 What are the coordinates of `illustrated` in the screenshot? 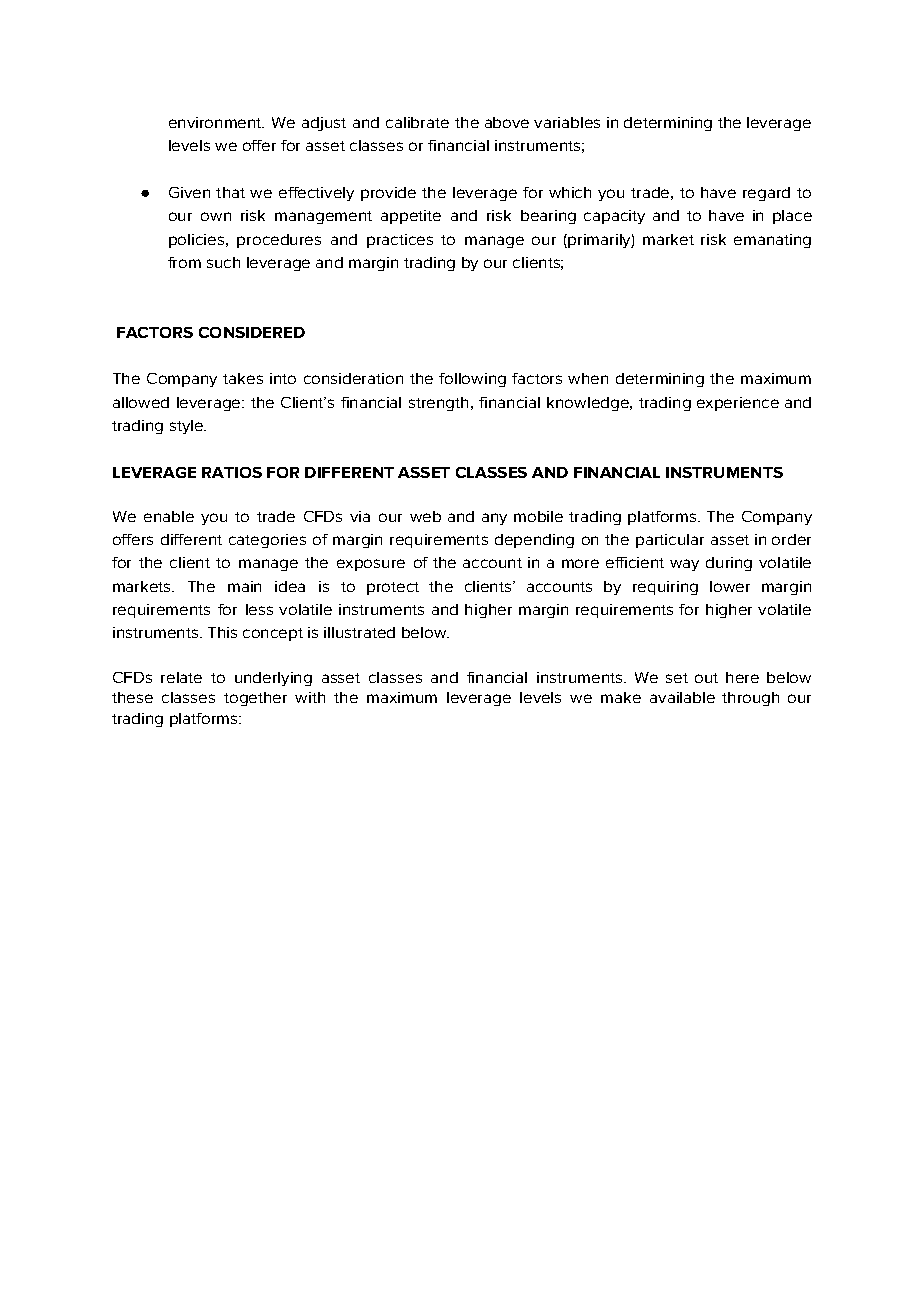 It's located at (359, 632).
